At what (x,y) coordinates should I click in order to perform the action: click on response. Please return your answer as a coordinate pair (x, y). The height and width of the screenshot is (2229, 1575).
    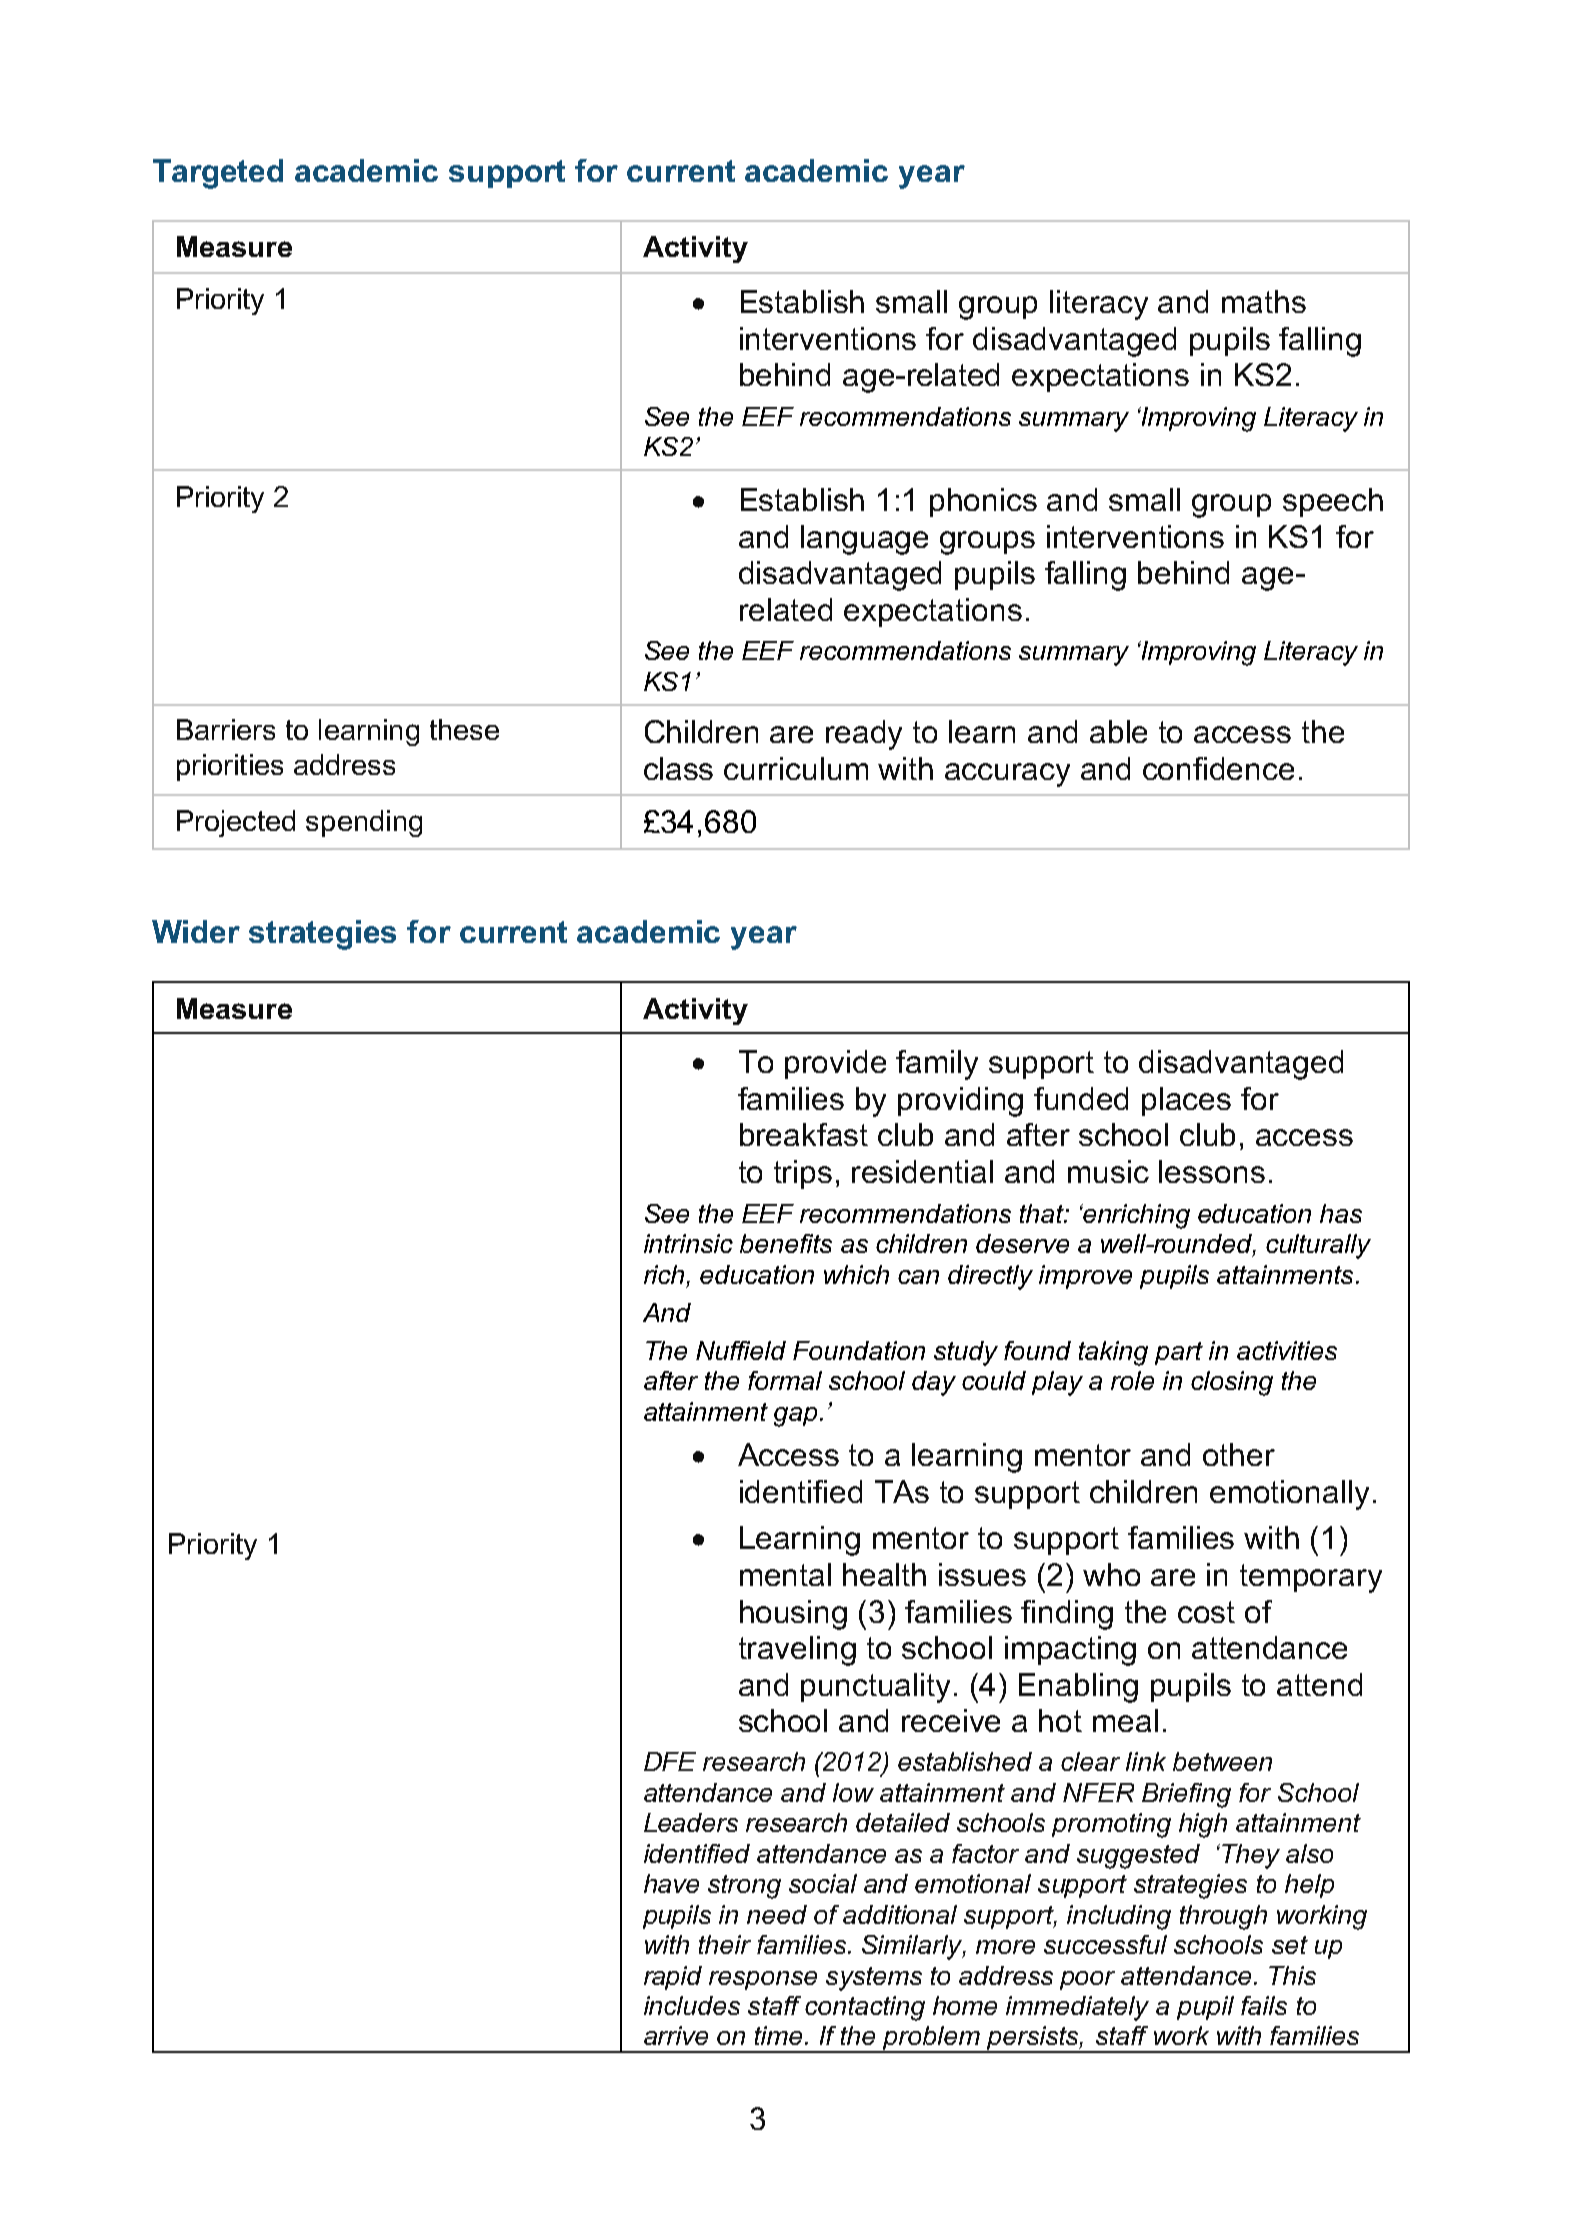
    Looking at the image, I should click on (763, 1980).
